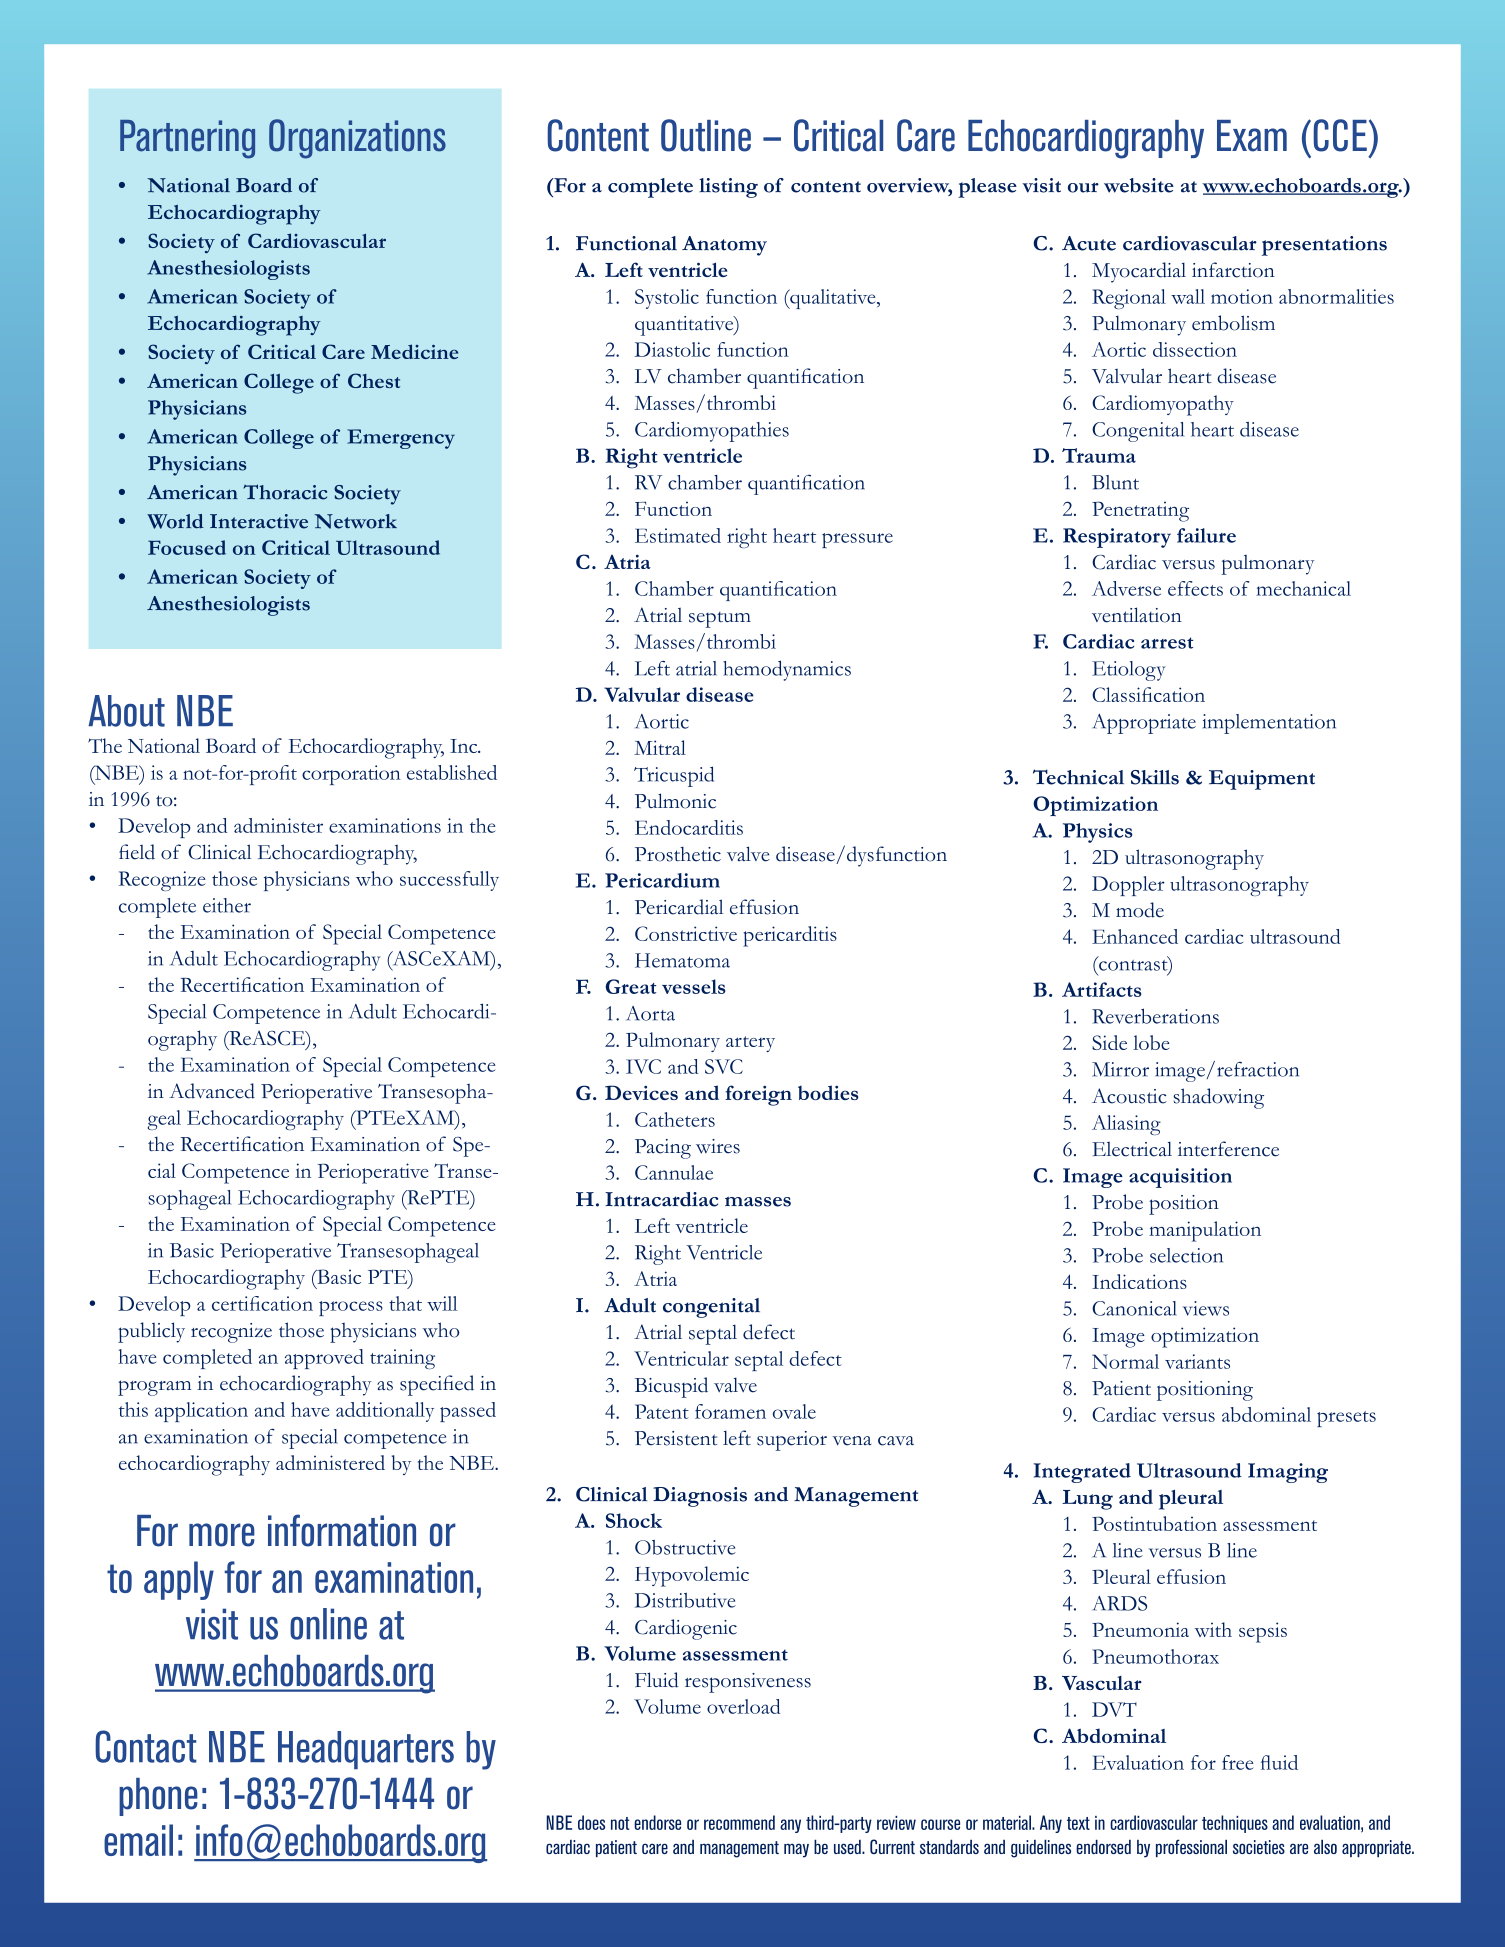 The width and height of the page is (1505, 1947). I want to click on either, so click(227, 905).
